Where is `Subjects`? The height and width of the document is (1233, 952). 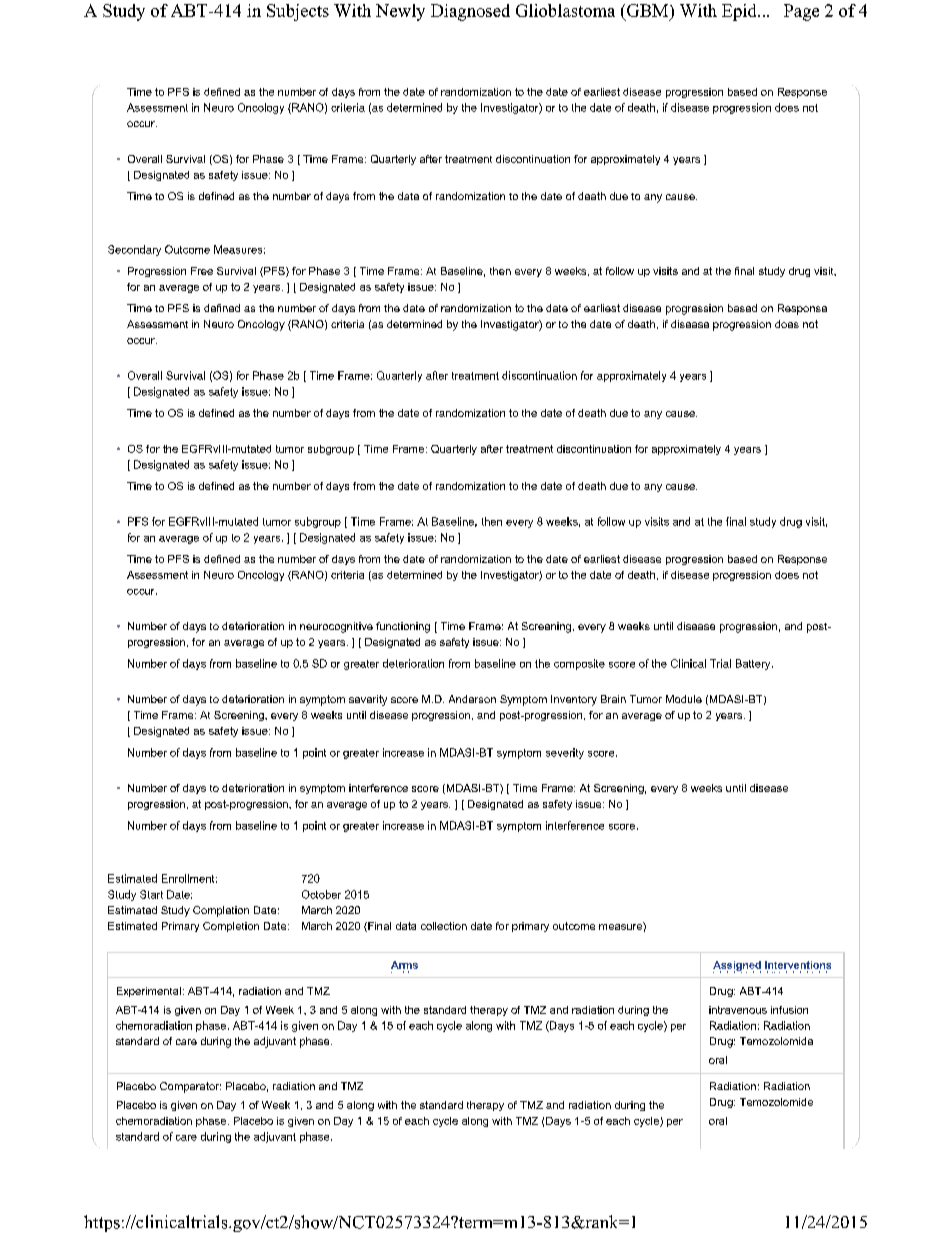 Subjects is located at coordinates (298, 12).
